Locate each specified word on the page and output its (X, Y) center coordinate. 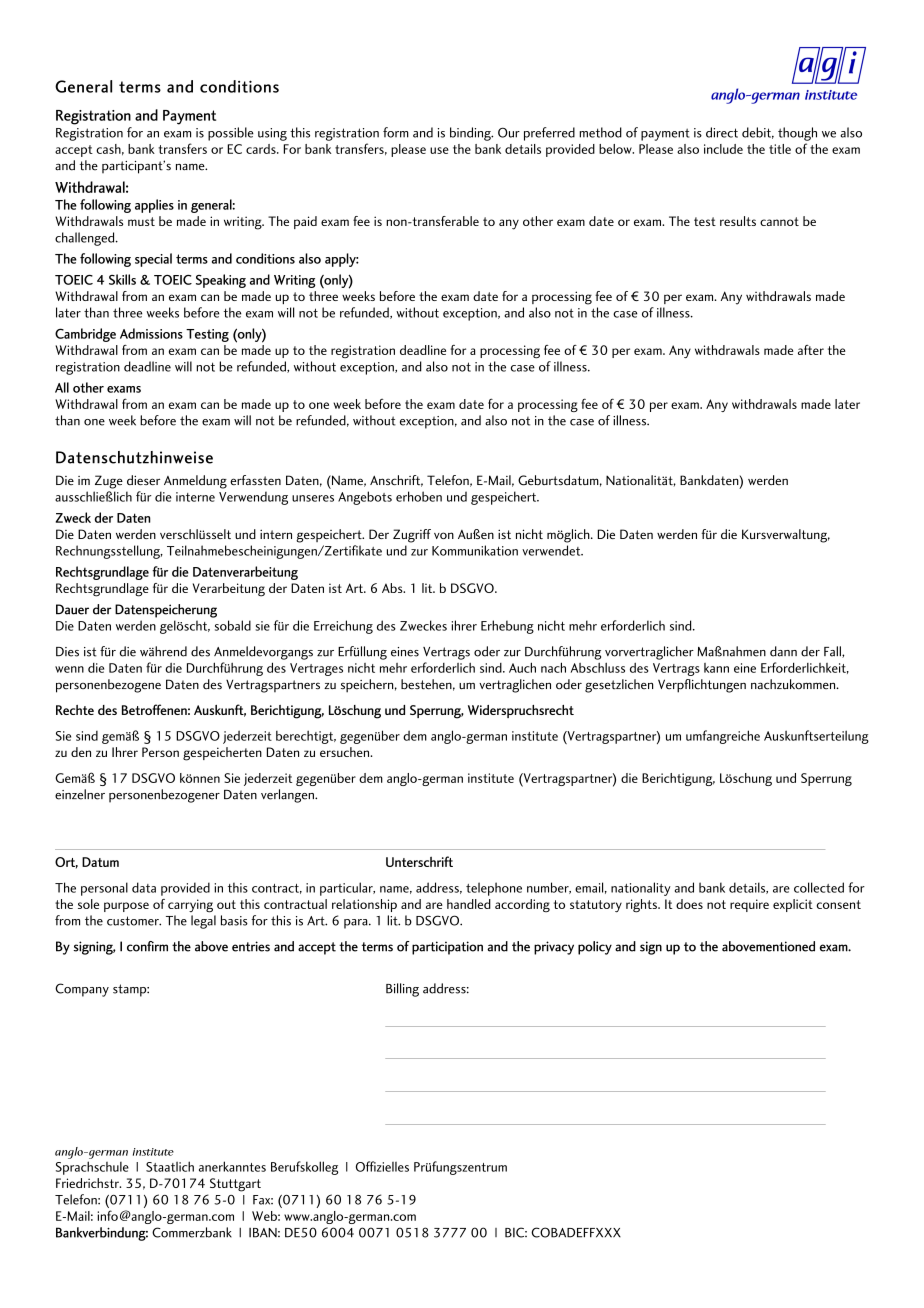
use (439, 150)
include (723, 149)
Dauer (72, 609)
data (144, 887)
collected (819, 887)
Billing (402, 990)
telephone (494, 889)
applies (154, 206)
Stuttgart (235, 1185)
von (444, 535)
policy (595, 948)
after (811, 350)
